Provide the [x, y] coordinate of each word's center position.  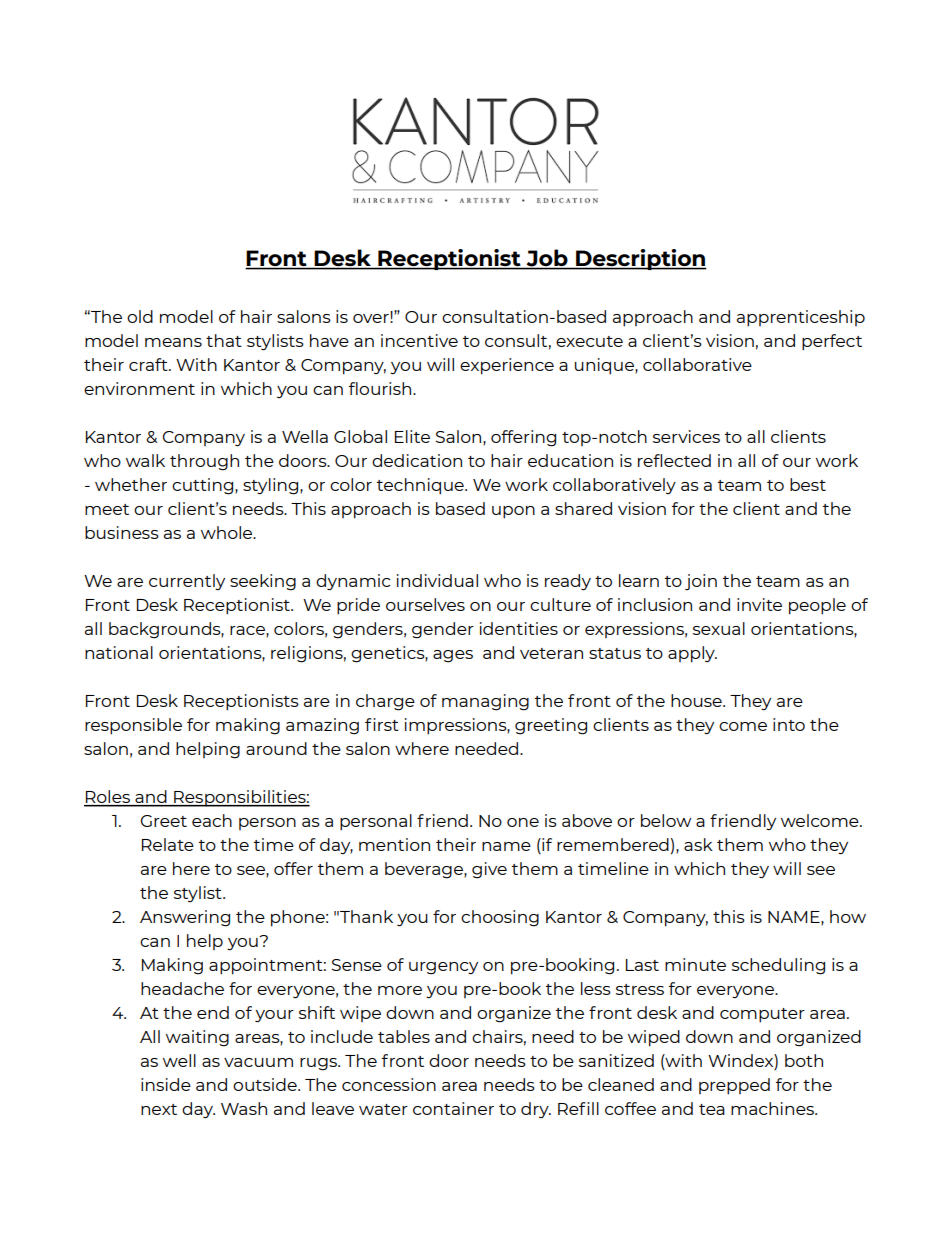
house [697, 700]
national [119, 652]
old [140, 316]
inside [166, 1084]
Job [547, 259]
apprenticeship [801, 318]
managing [485, 702]
